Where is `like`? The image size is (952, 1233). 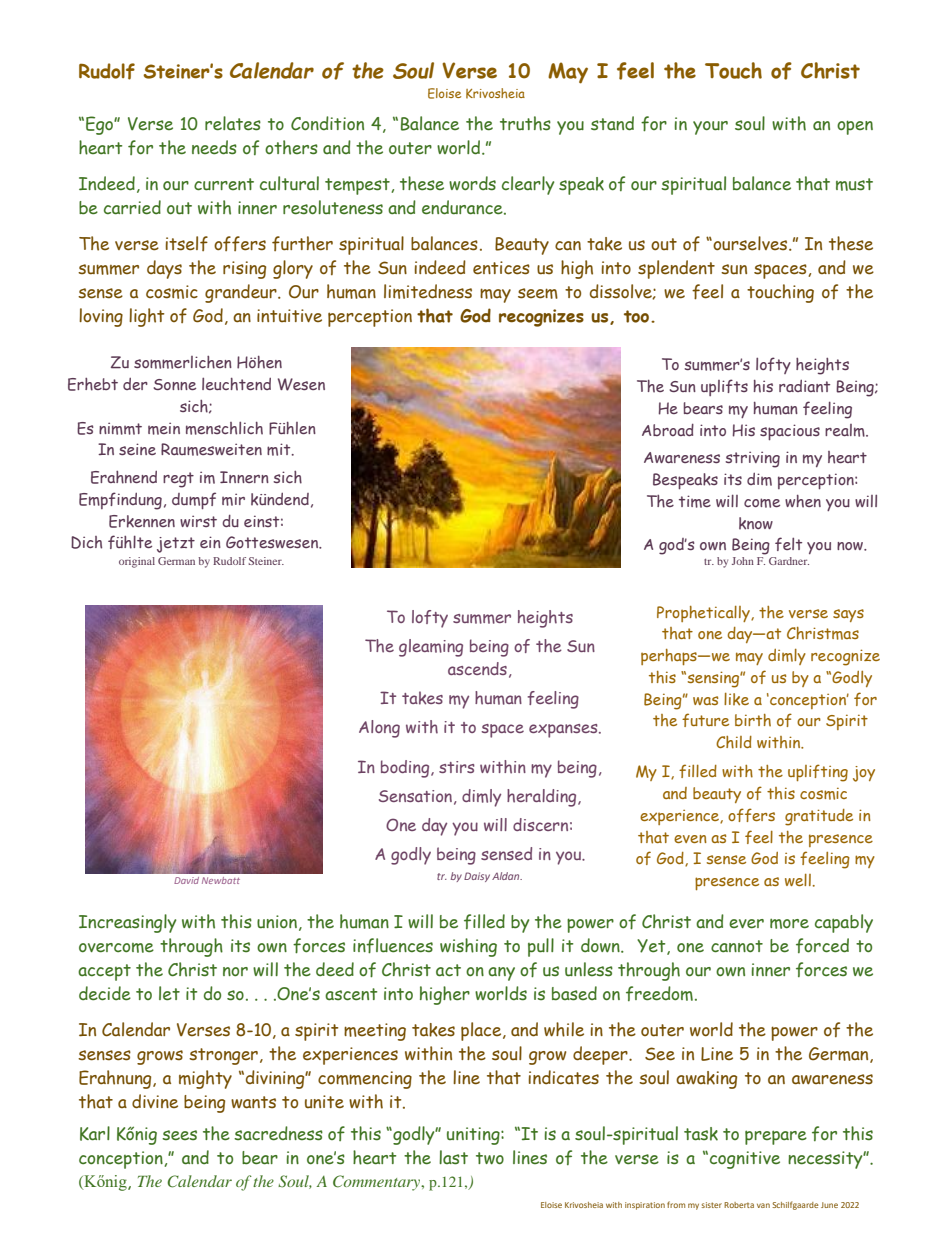
like is located at coordinates (736, 699).
